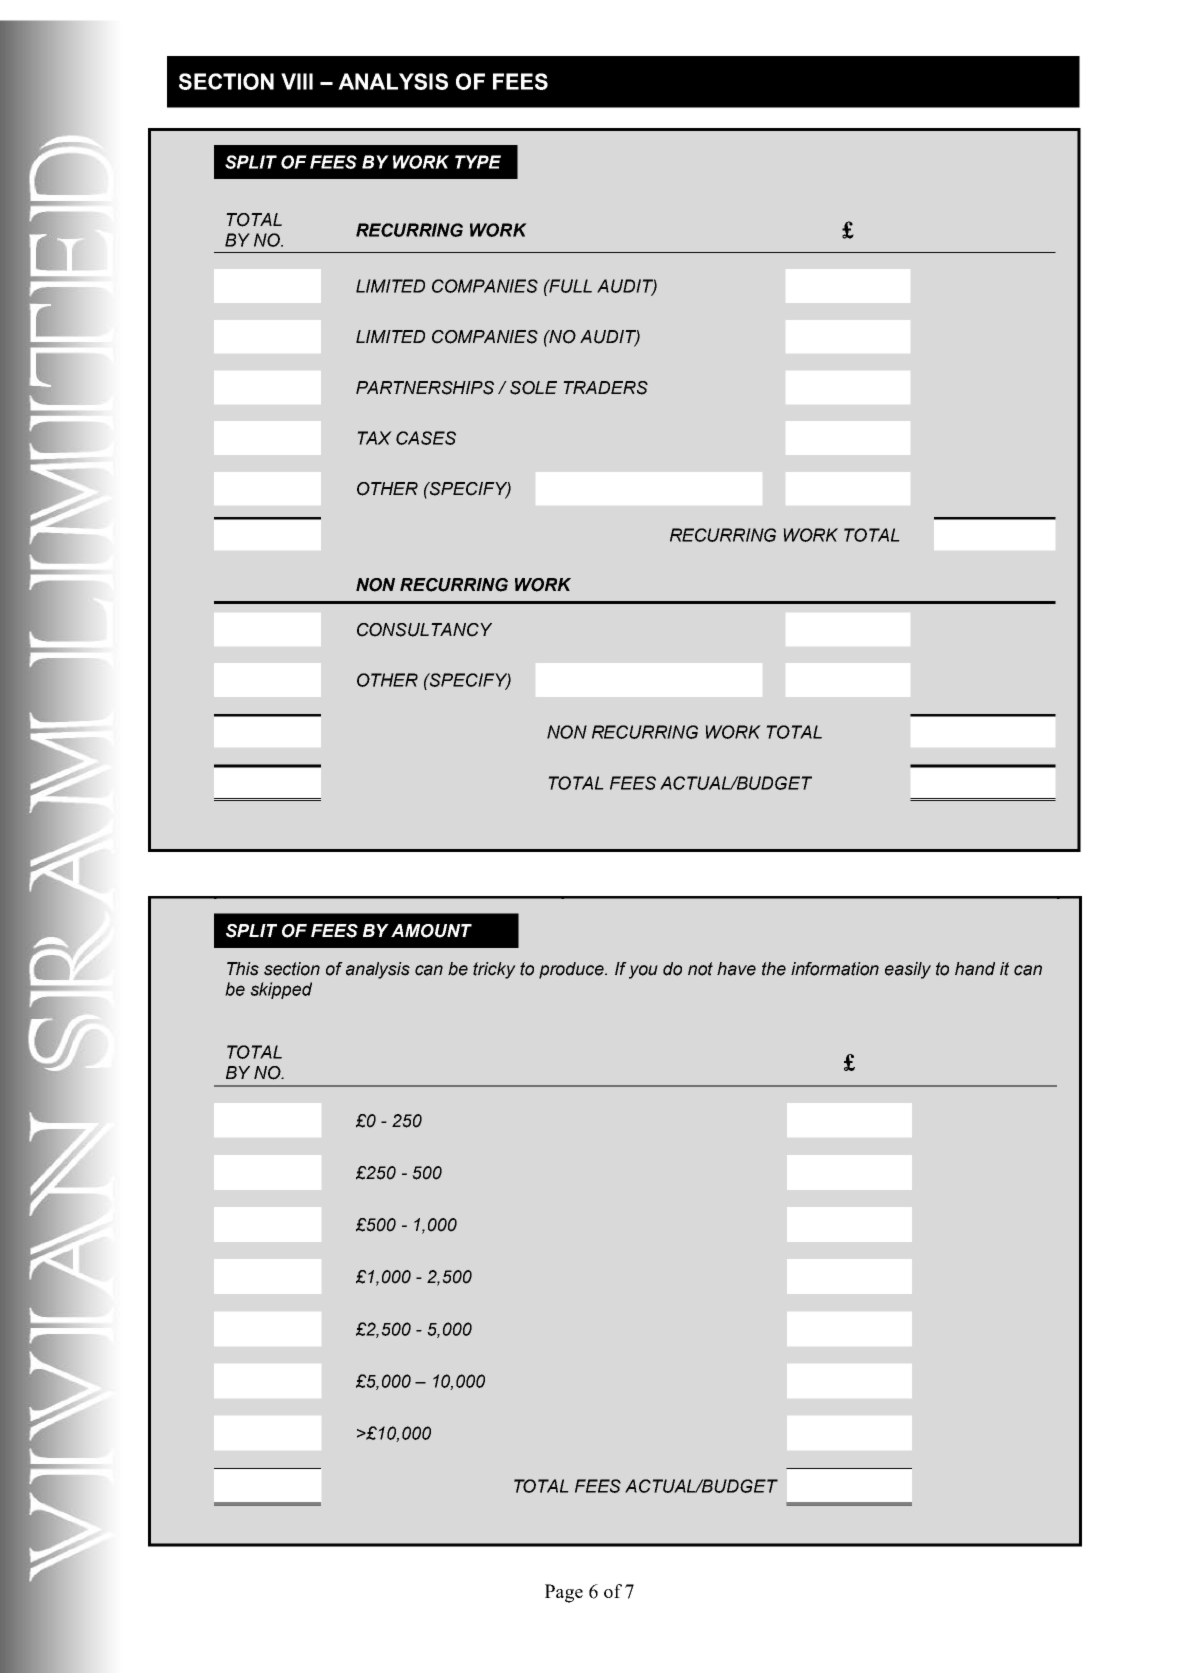 The height and width of the screenshot is (1673, 1182). I want to click on hand, so click(975, 969).
